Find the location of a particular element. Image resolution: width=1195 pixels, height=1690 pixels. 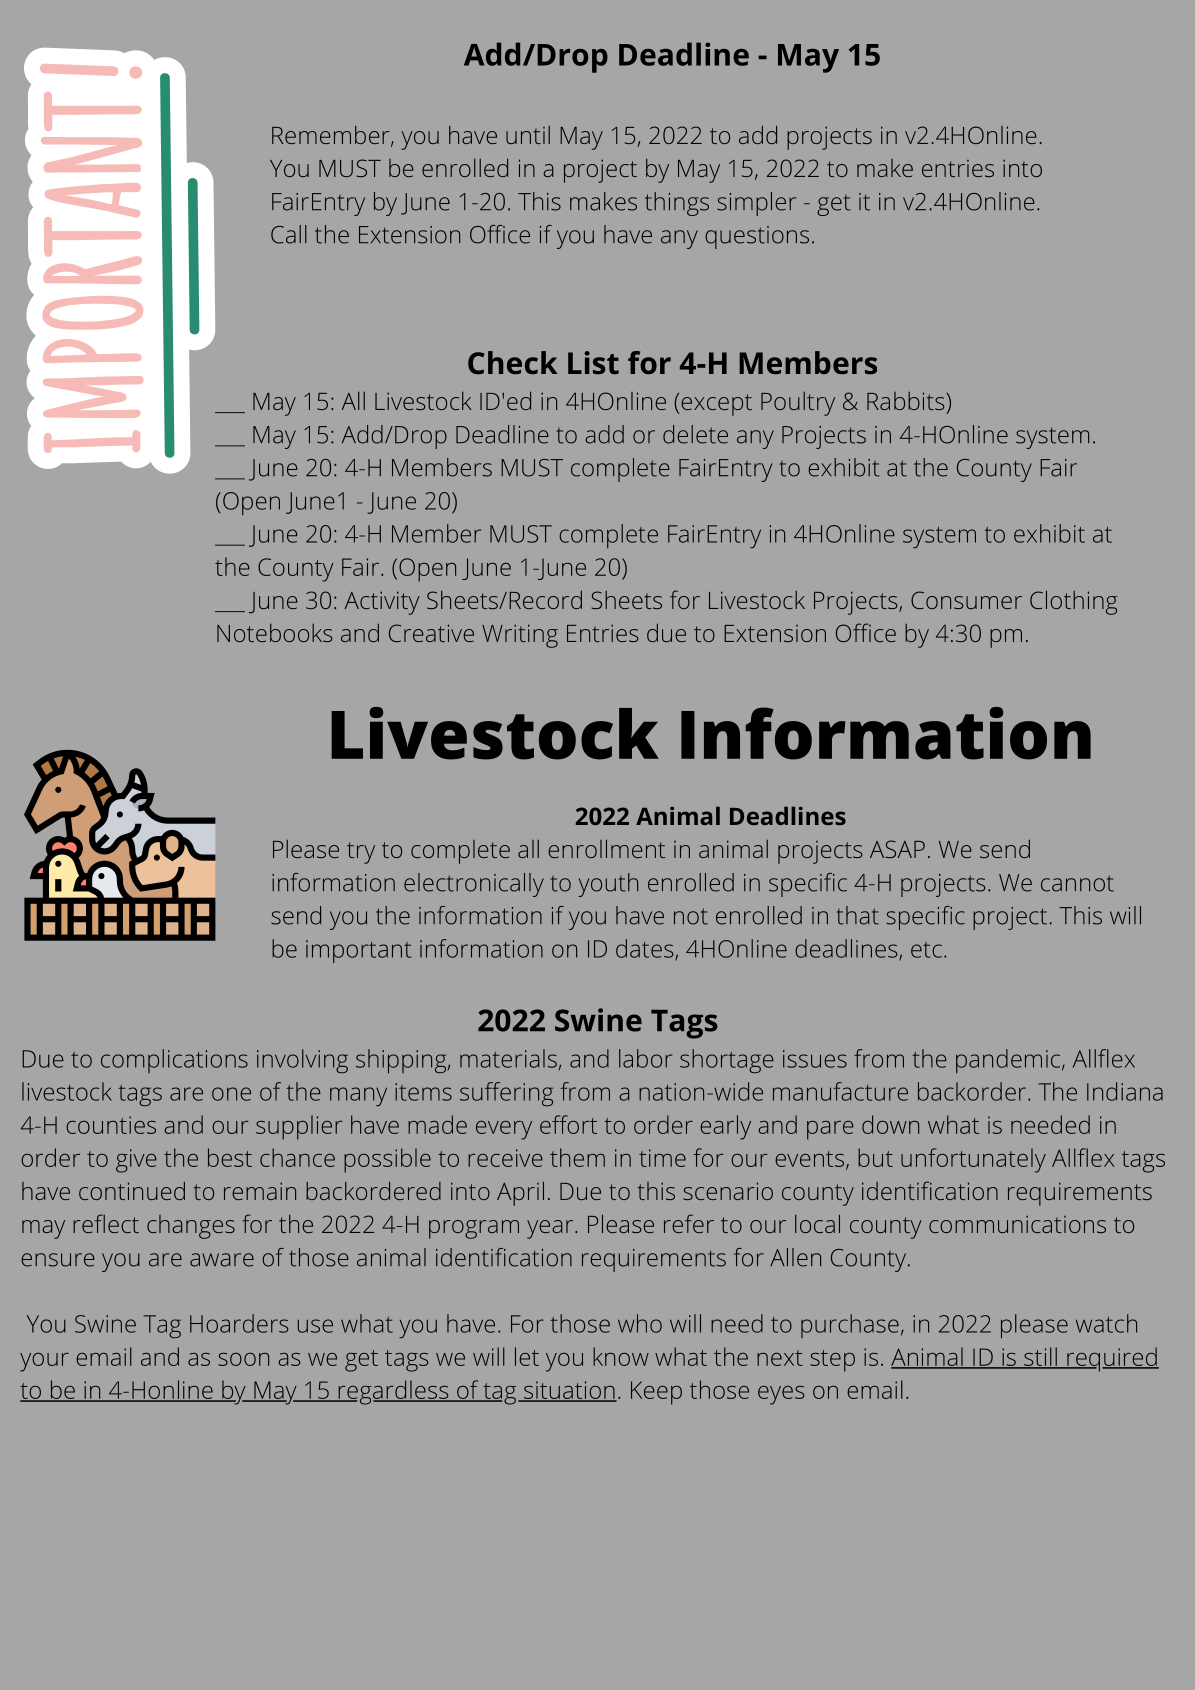

Creative is located at coordinates (431, 633).
